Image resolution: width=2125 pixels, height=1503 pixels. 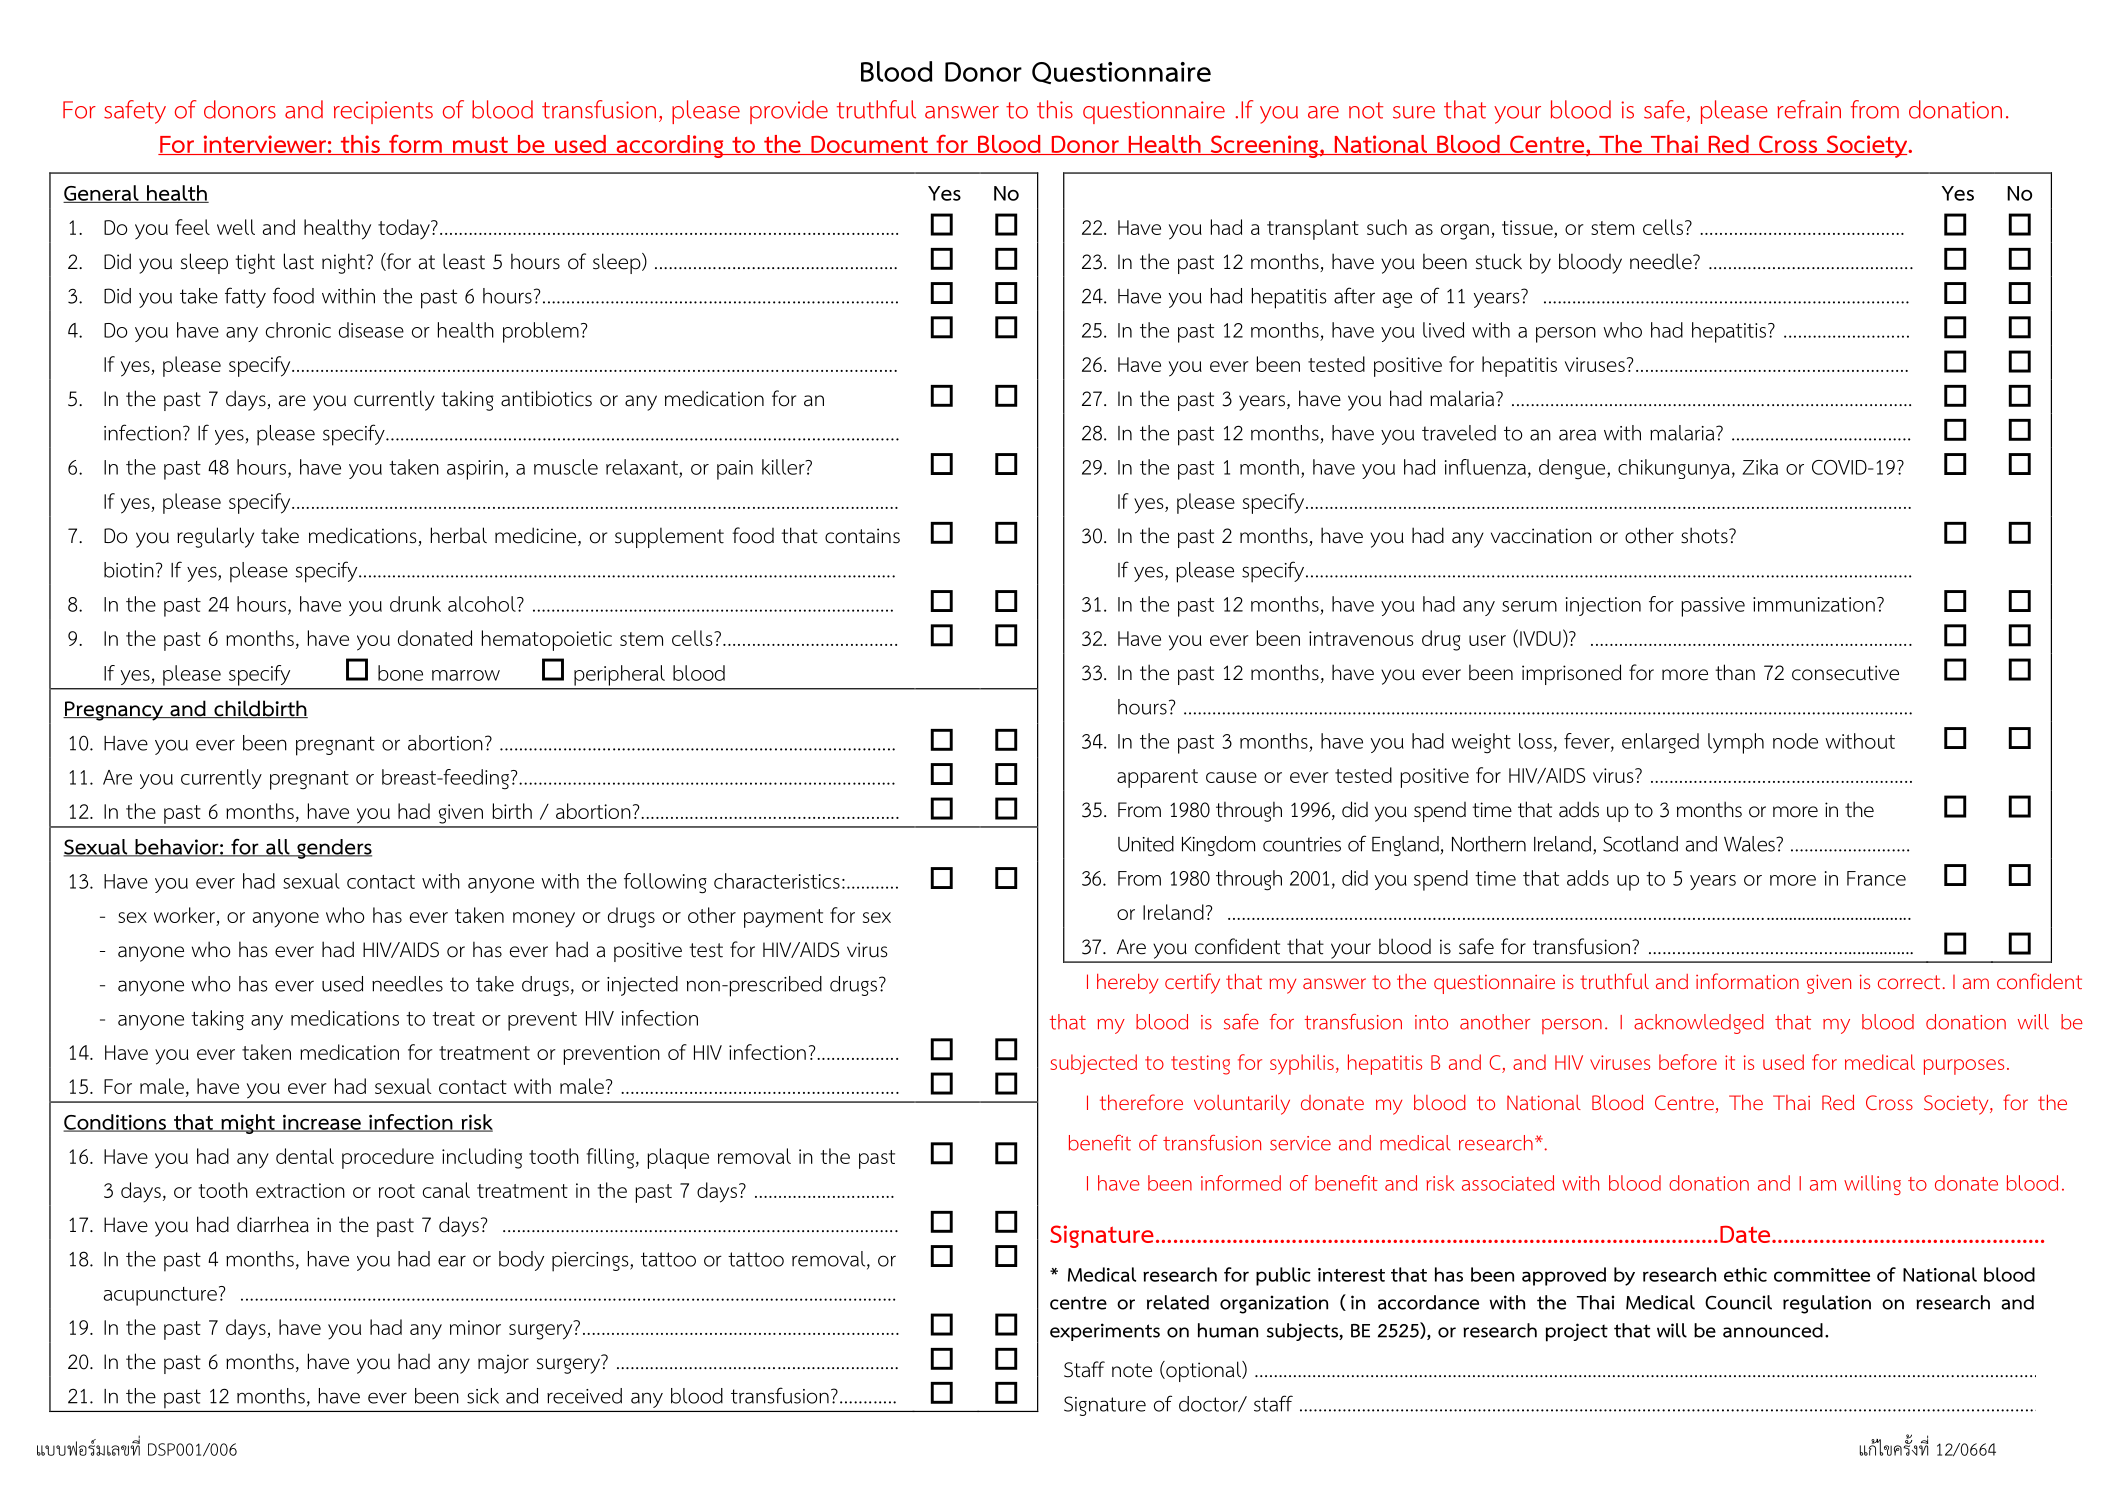 I want to click on lymph, so click(x=1736, y=743).
